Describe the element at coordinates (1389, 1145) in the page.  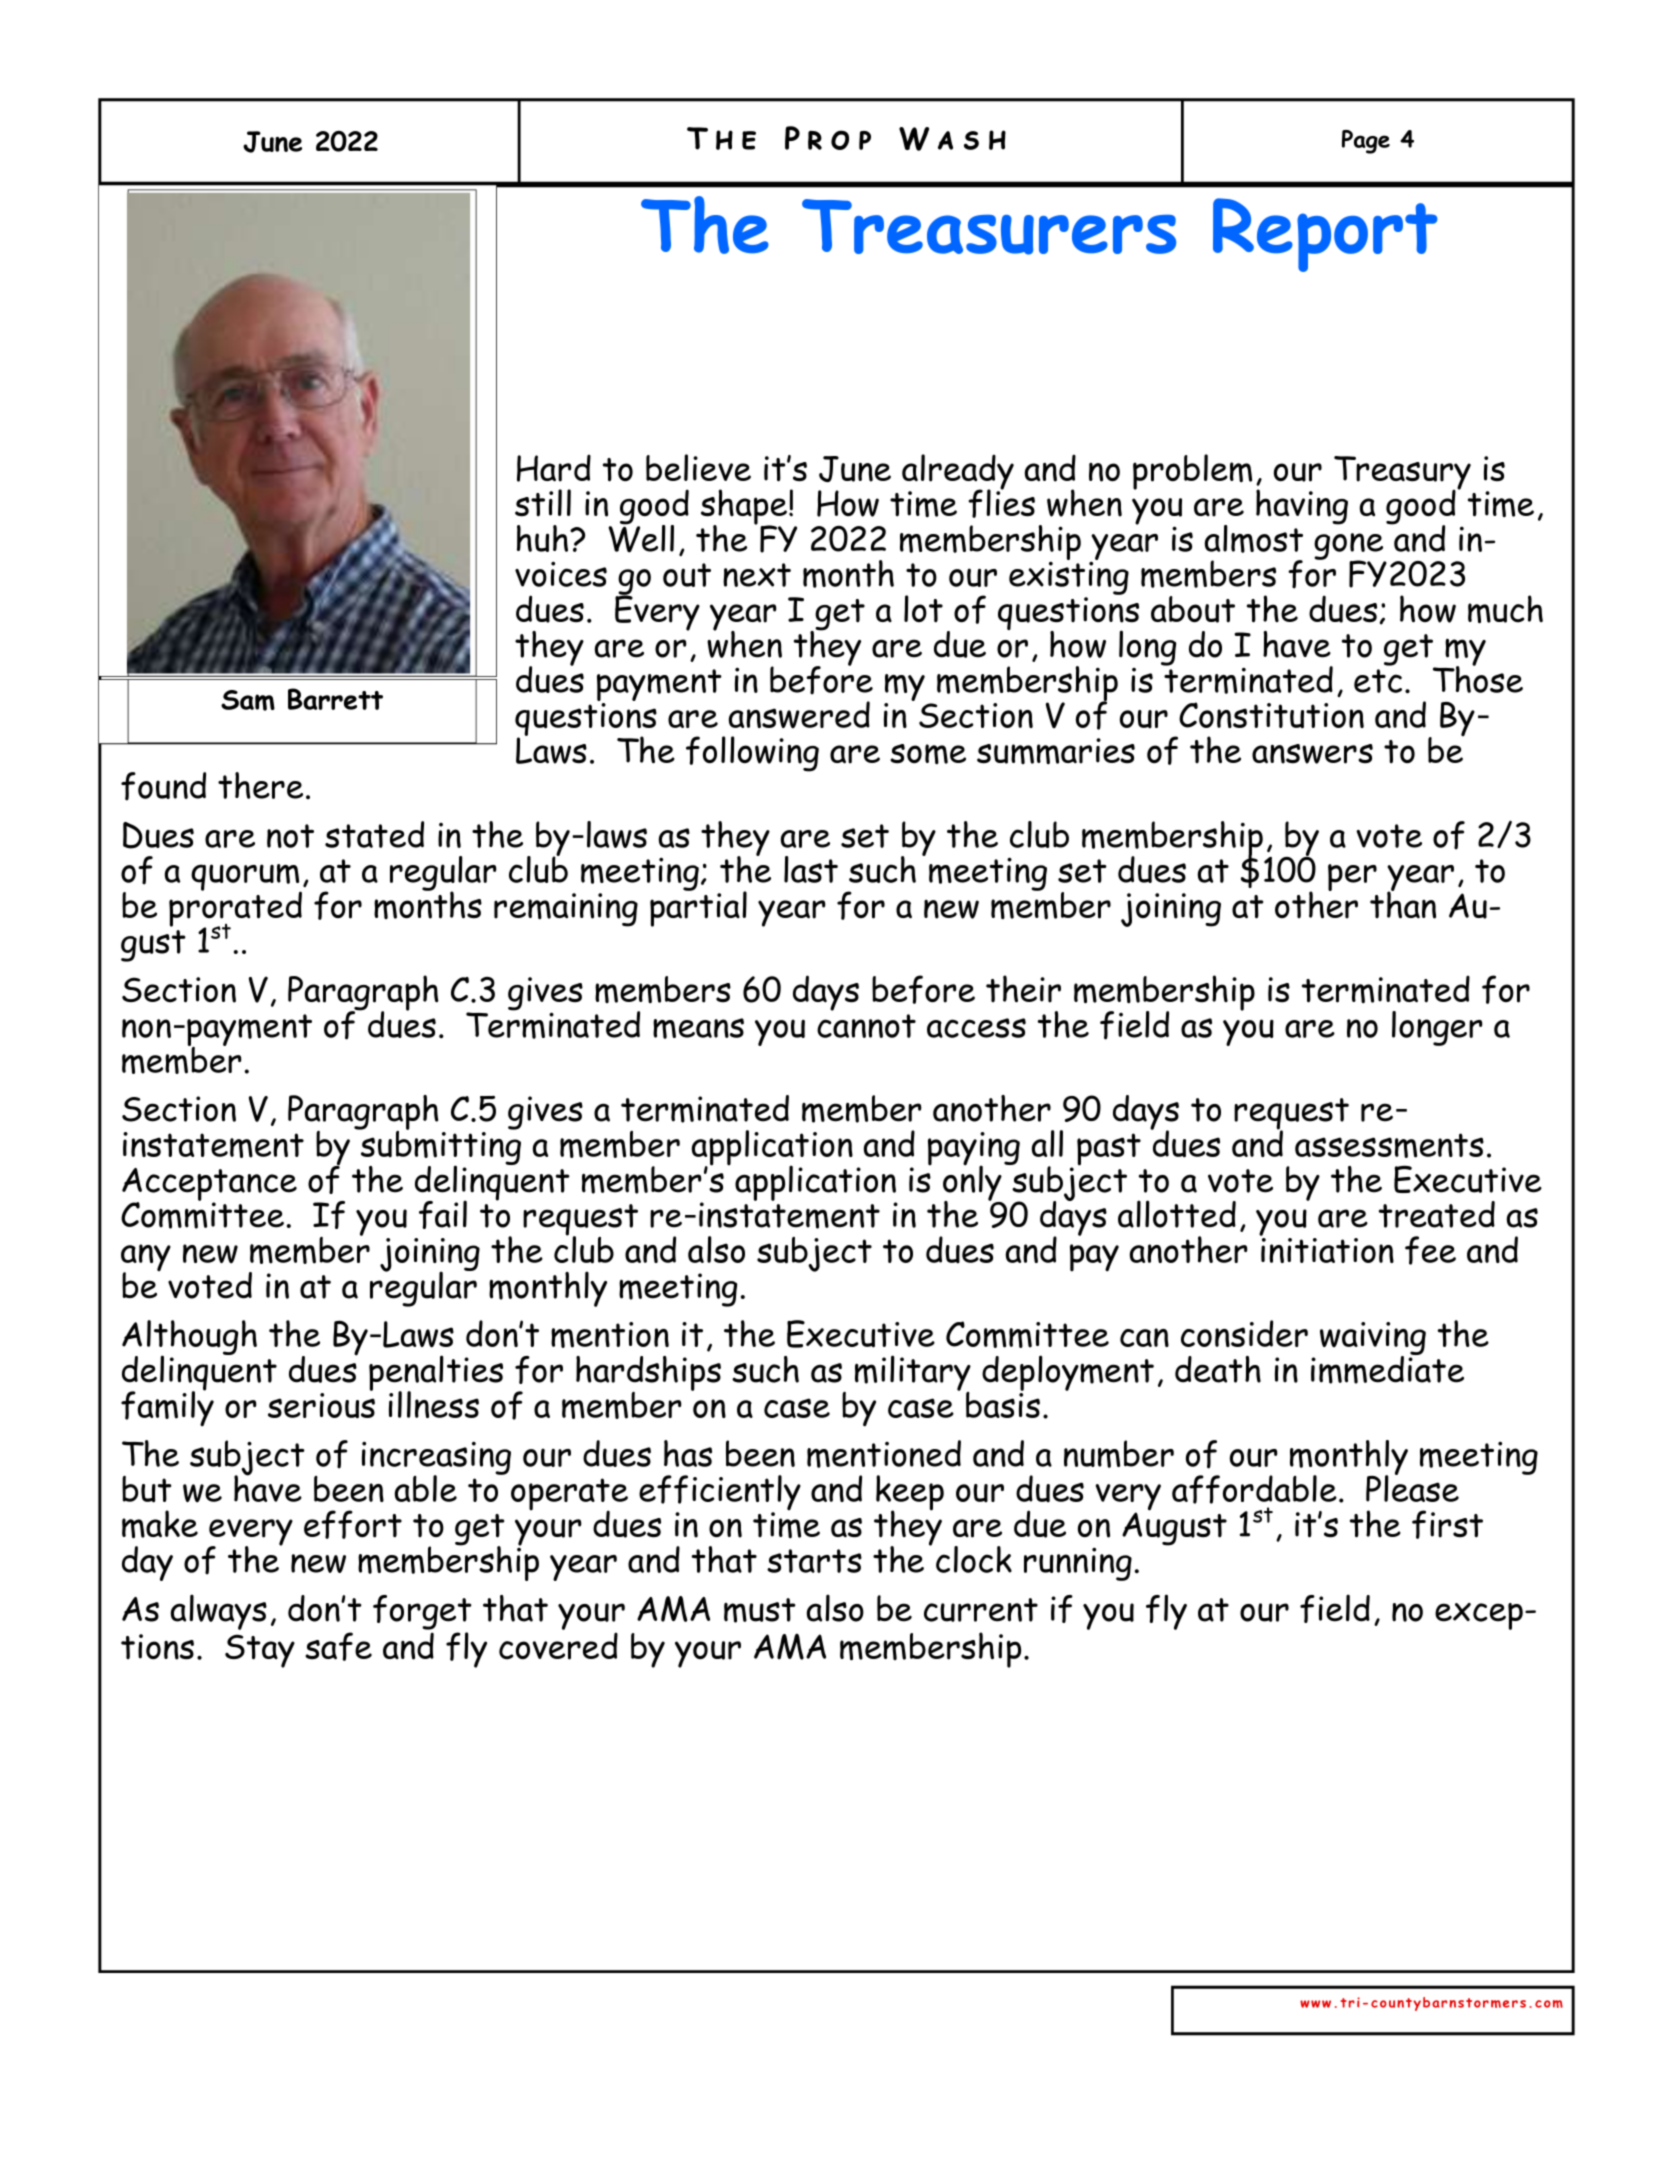
I see `assessments` at that location.
